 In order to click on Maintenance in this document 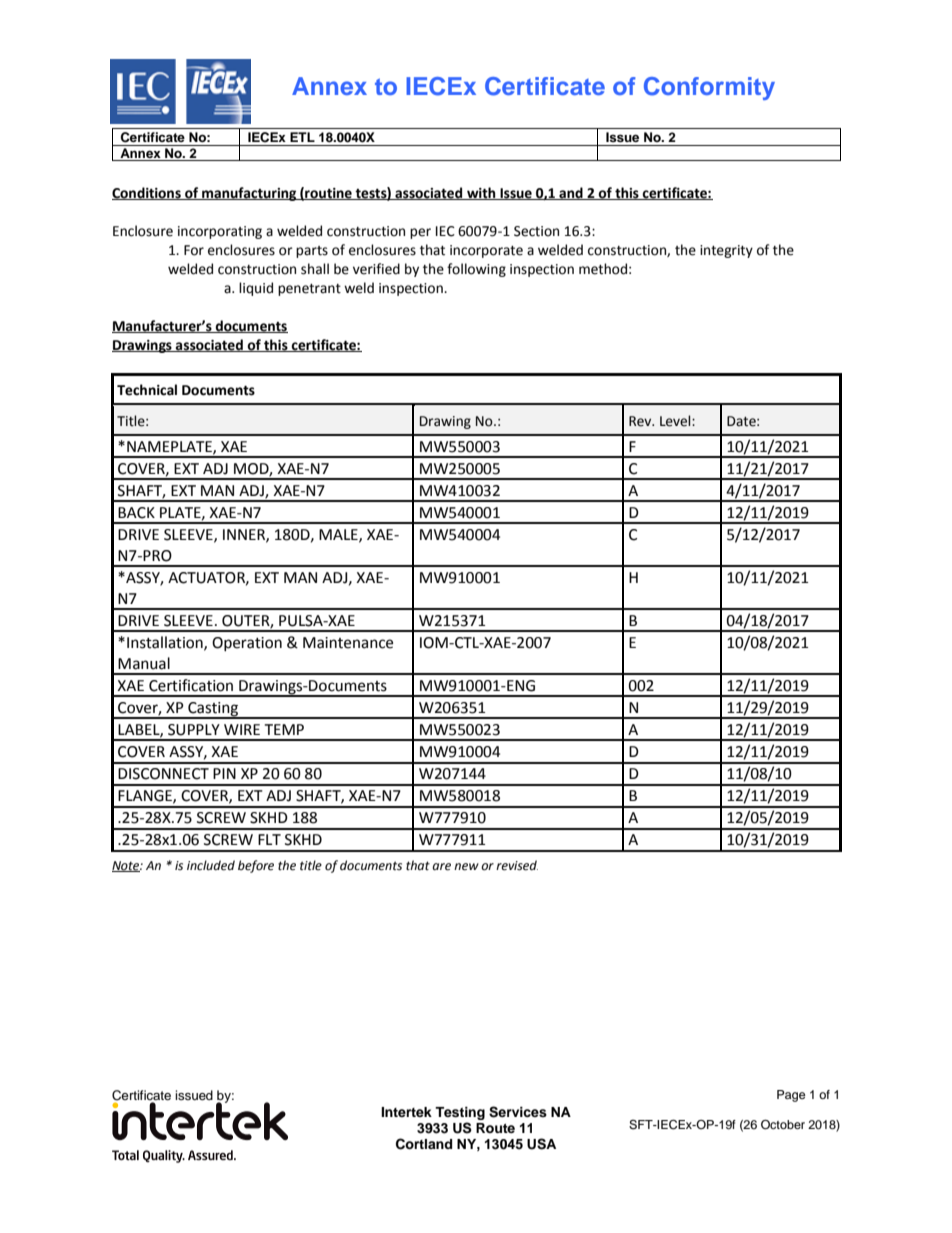, I will do `click(348, 643)`.
